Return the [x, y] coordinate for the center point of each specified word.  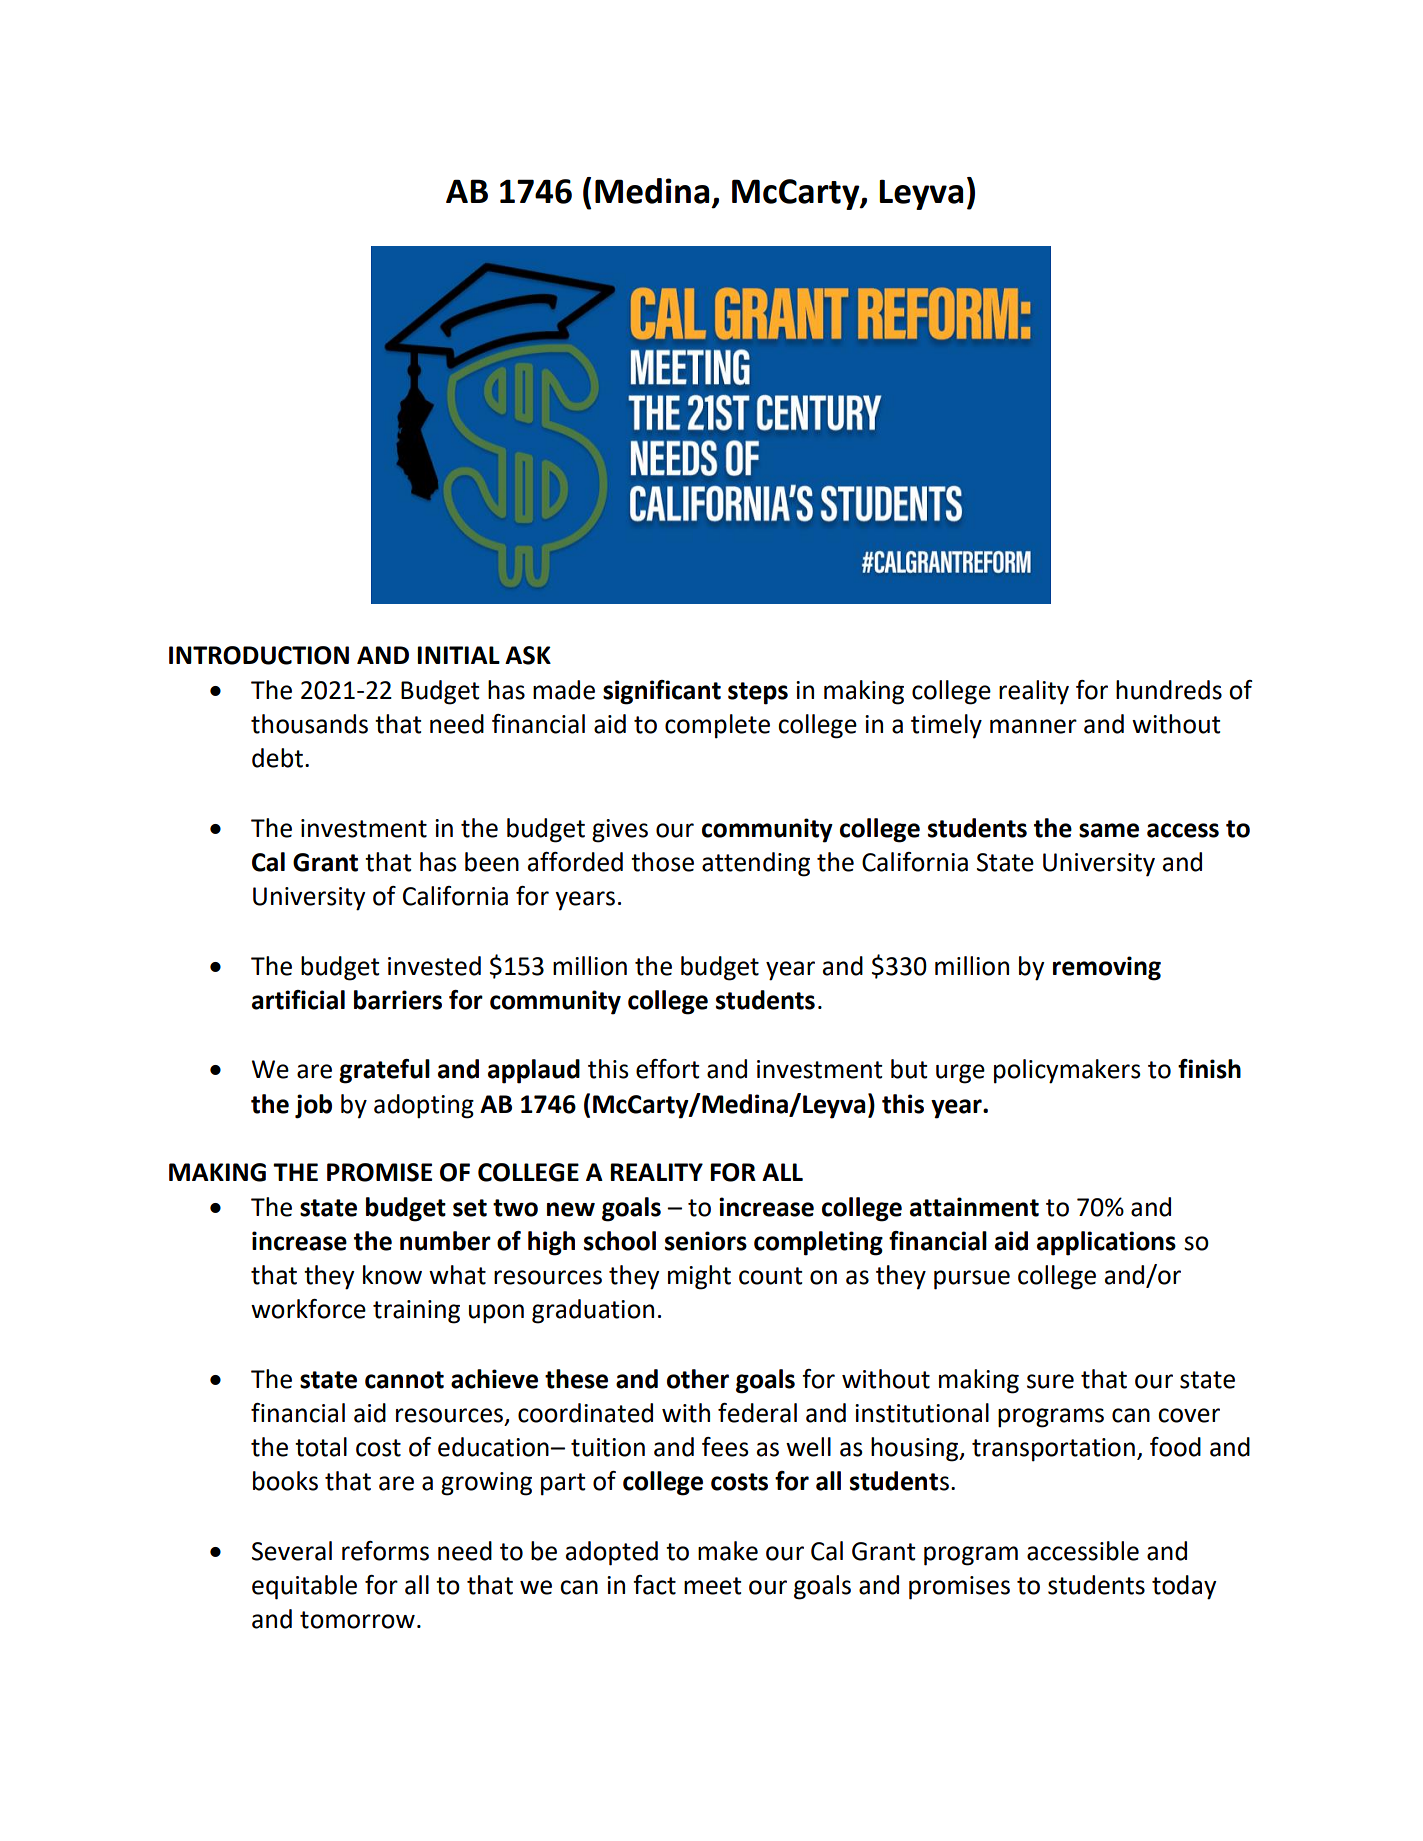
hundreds [1169, 690]
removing [1107, 968]
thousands [309, 724]
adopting [424, 1106]
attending [756, 864]
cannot [404, 1380]
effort [667, 1069]
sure [1050, 1381]
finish [1209, 1069]
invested [434, 966]
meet [712, 1586]
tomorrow [357, 1620]
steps [758, 693]
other [698, 1379]
